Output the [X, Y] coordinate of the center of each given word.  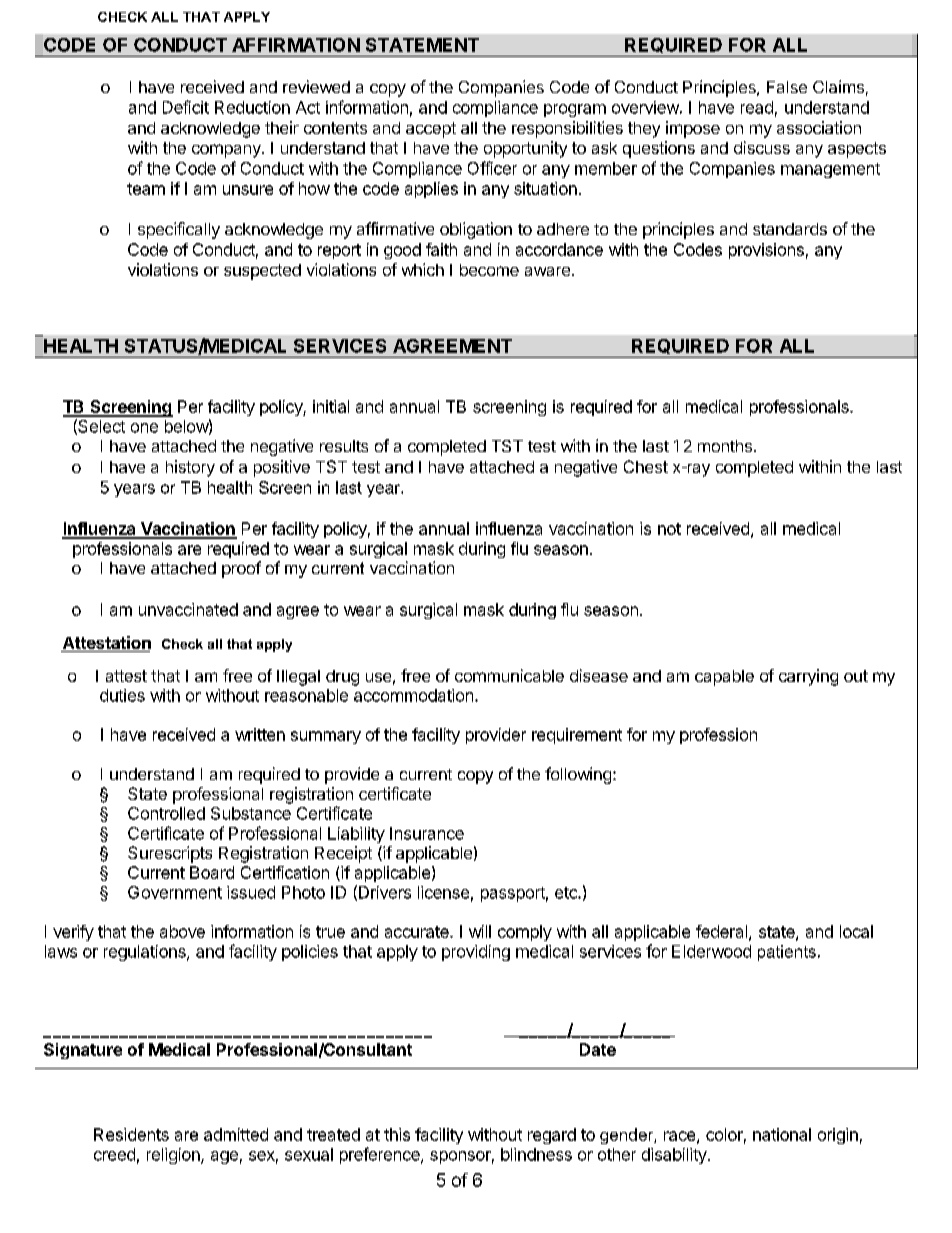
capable [724, 678]
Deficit [186, 107]
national [782, 1134]
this [397, 1134]
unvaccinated [188, 609]
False [787, 87]
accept [431, 130]
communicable [509, 675]
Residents [131, 1134]
